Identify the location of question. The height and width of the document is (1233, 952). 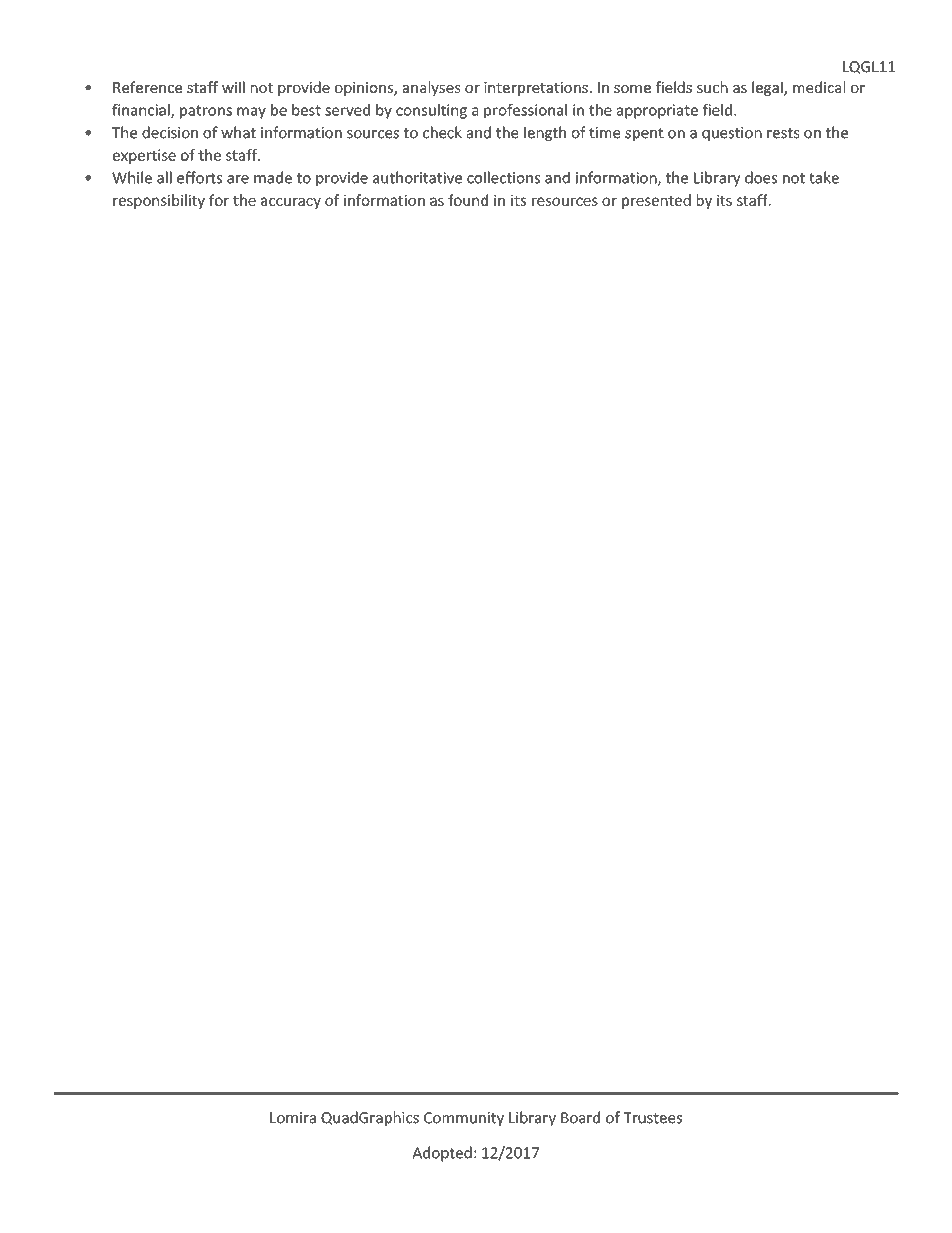
(732, 134).
